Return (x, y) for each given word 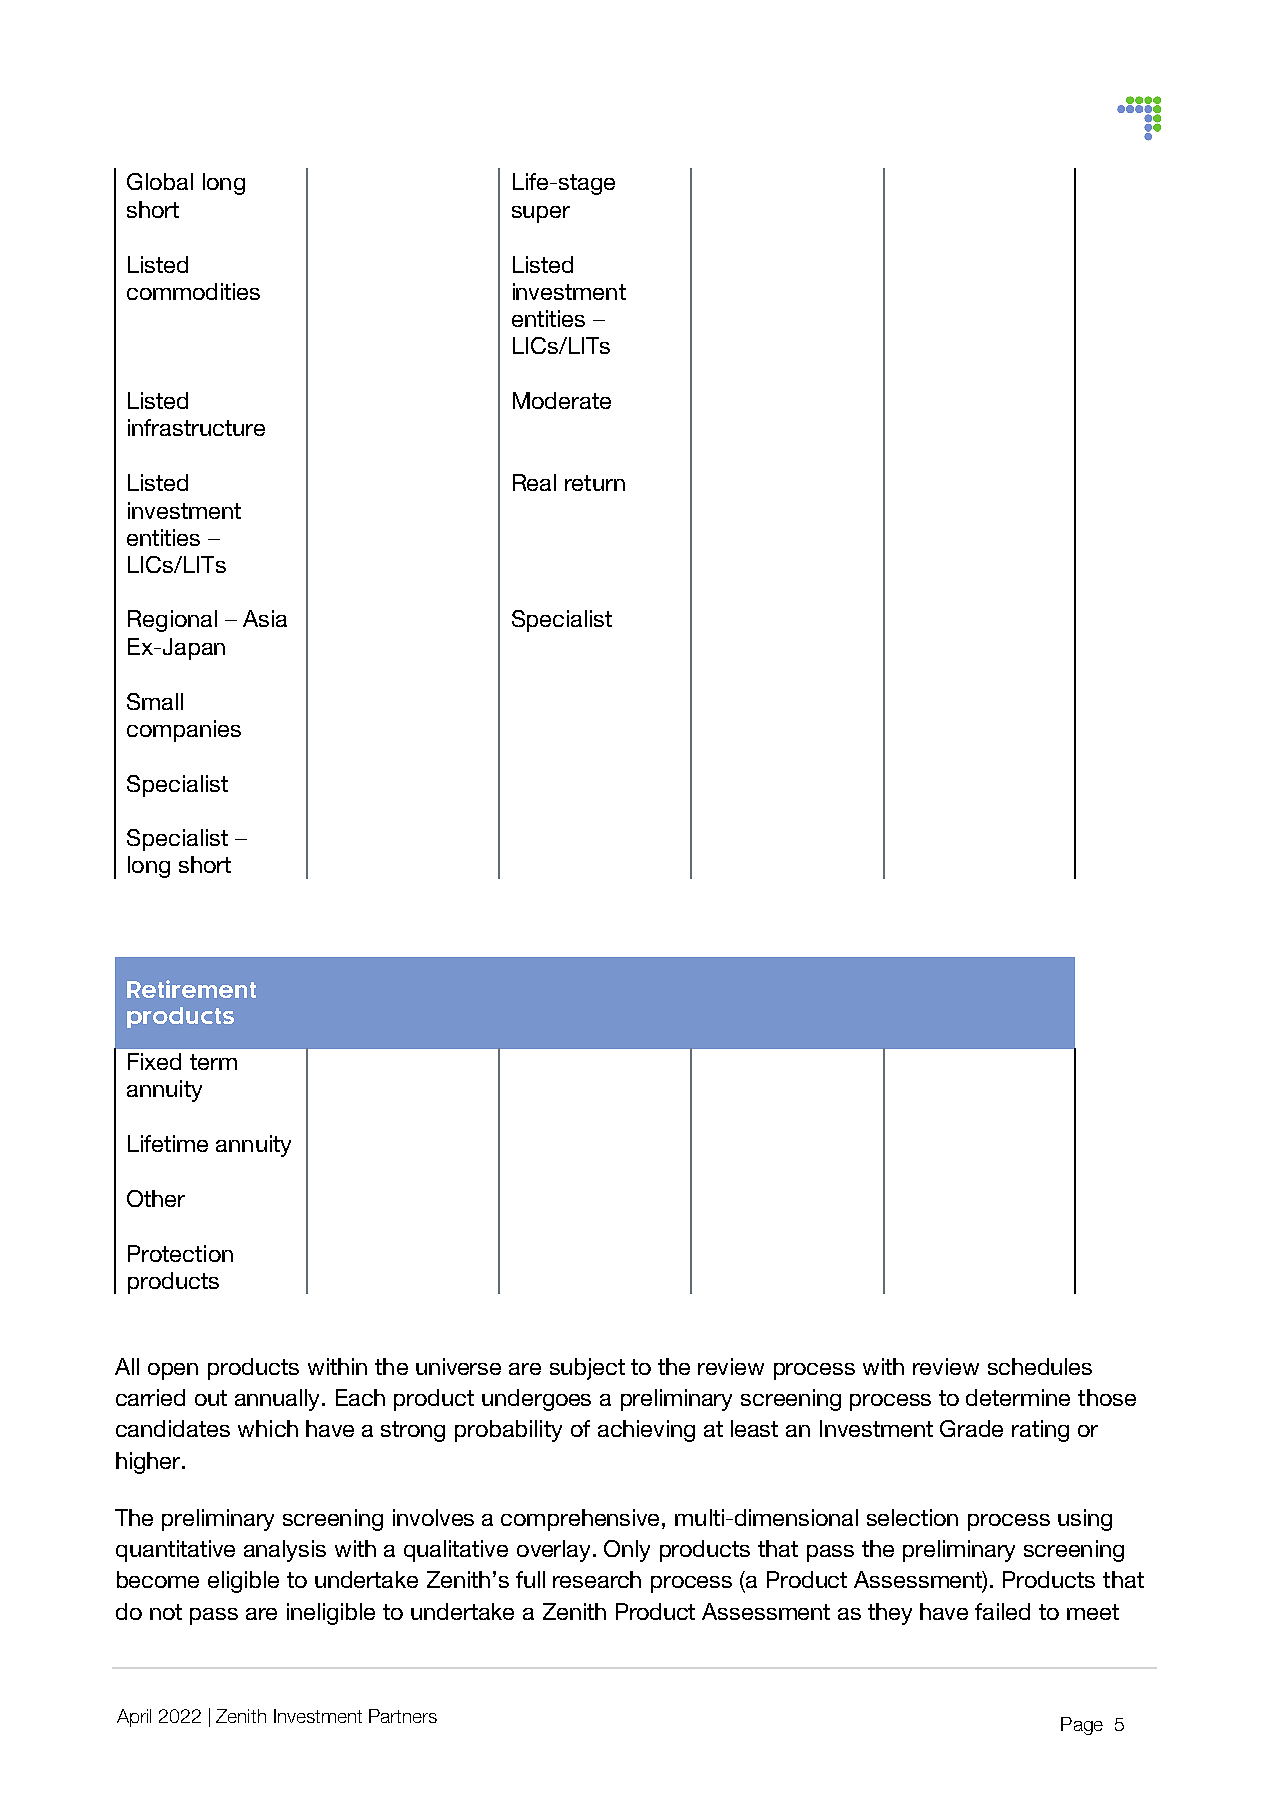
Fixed (154, 1061)
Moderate (562, 400)
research (597, 1579)
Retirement (191, 989)
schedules (1040, 1366)
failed (1002, 1611)
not (166, 1612)
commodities (193, 291)
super (541, 214)
